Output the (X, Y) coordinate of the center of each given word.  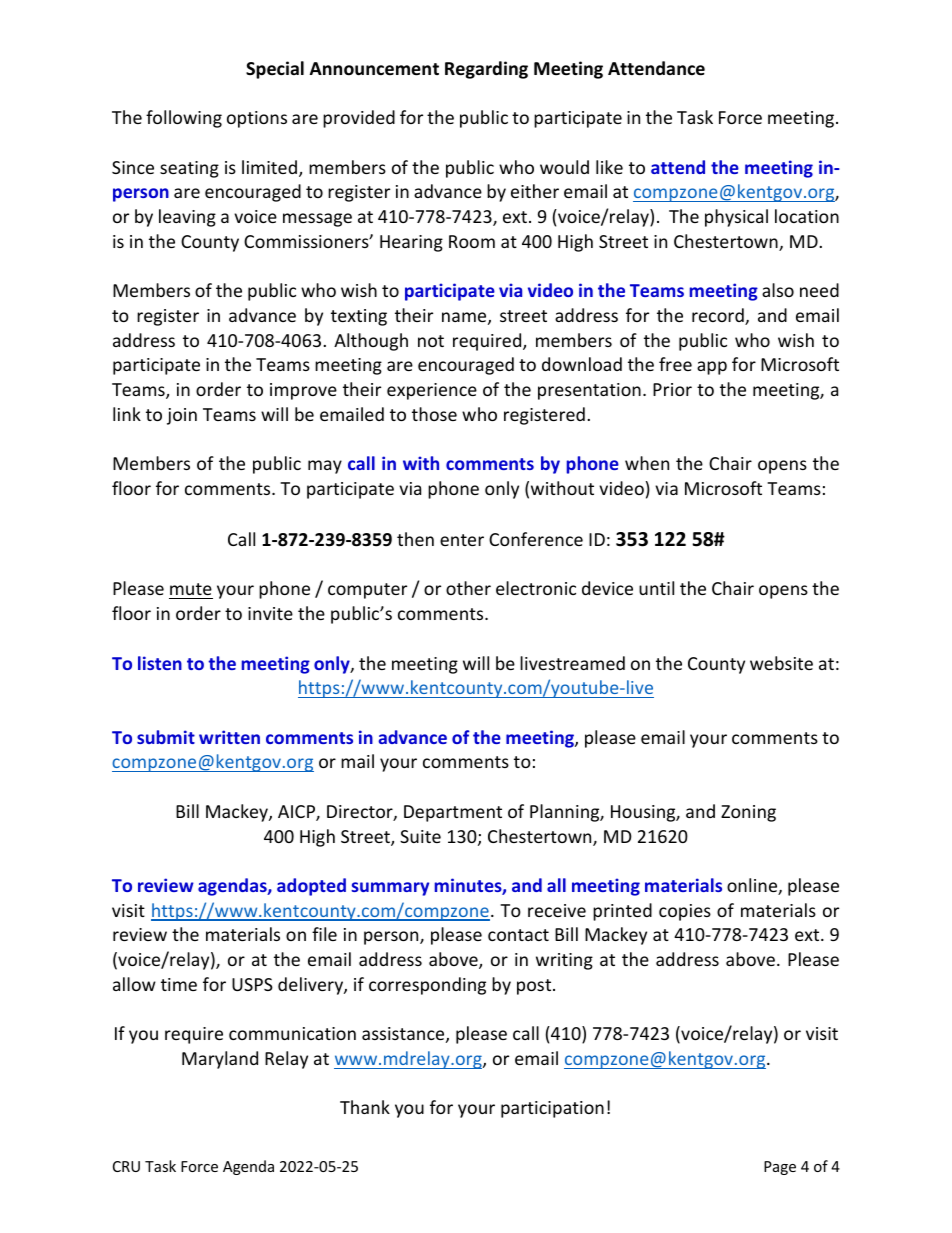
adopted (311, 887)
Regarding (486, 70)
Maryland (220, 1060)
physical (736, 218)
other (468, 588)
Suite (420, 836)
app (712, 368)
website (781, 663)
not (431, 341)
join (182, 416)
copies (685, 912)
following (184, 119)
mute (191, 591)
